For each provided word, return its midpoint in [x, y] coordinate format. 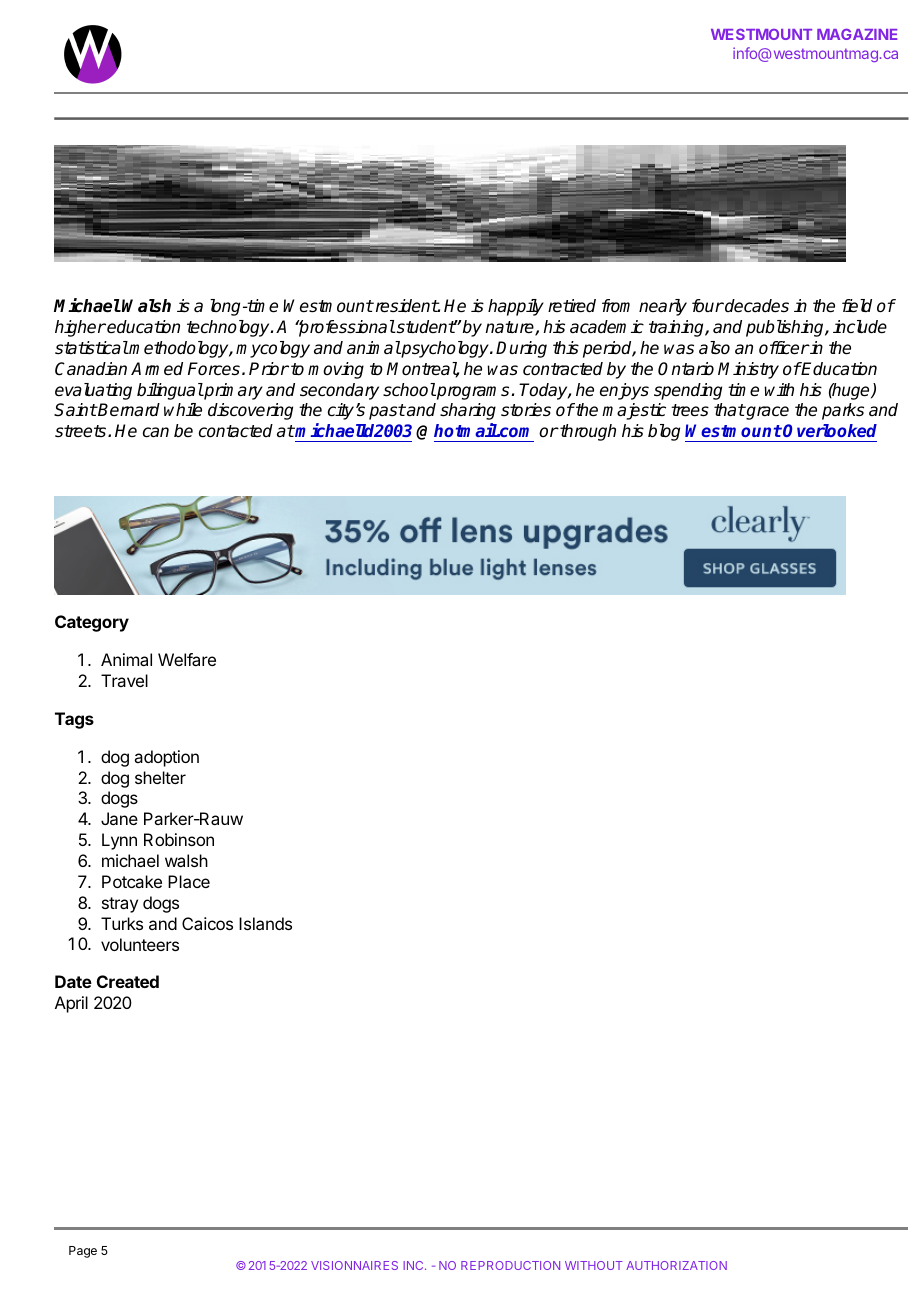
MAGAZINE [857, 34]
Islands [265, 923]
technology [229, 328]
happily [516, 307]
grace [766, 413]
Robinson [179, 839]
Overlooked [830, 430]
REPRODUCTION [510, 1265]
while [183, 410]
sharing [468, 411]
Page [83, 1252]
